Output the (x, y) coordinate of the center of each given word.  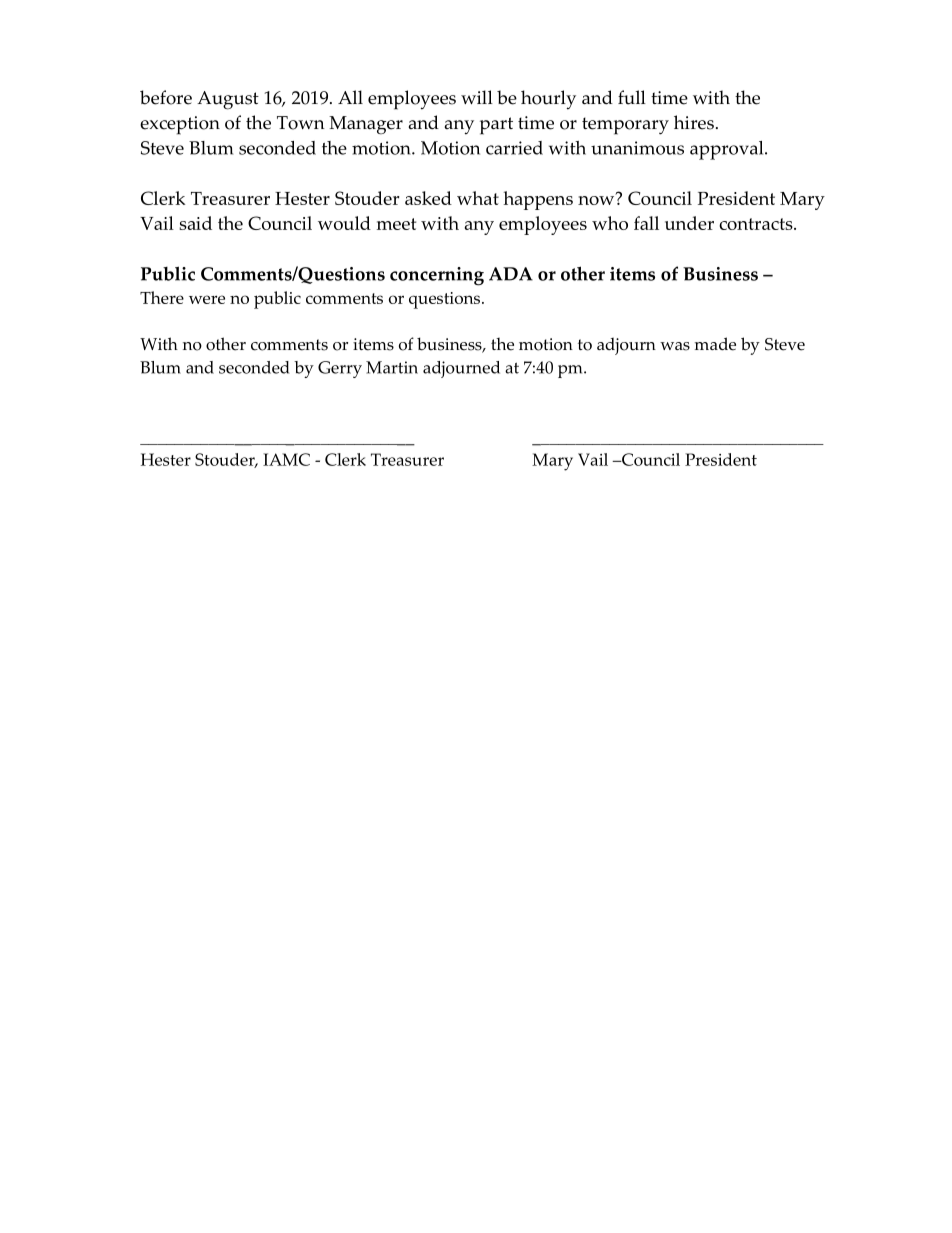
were (207, 299)
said (195, 223)
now (597, 199)
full (632, 97)
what (478, 198)
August (228, 100)
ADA (511, 274)
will (477, 97)
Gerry (340, 369)
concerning (437, 276)
